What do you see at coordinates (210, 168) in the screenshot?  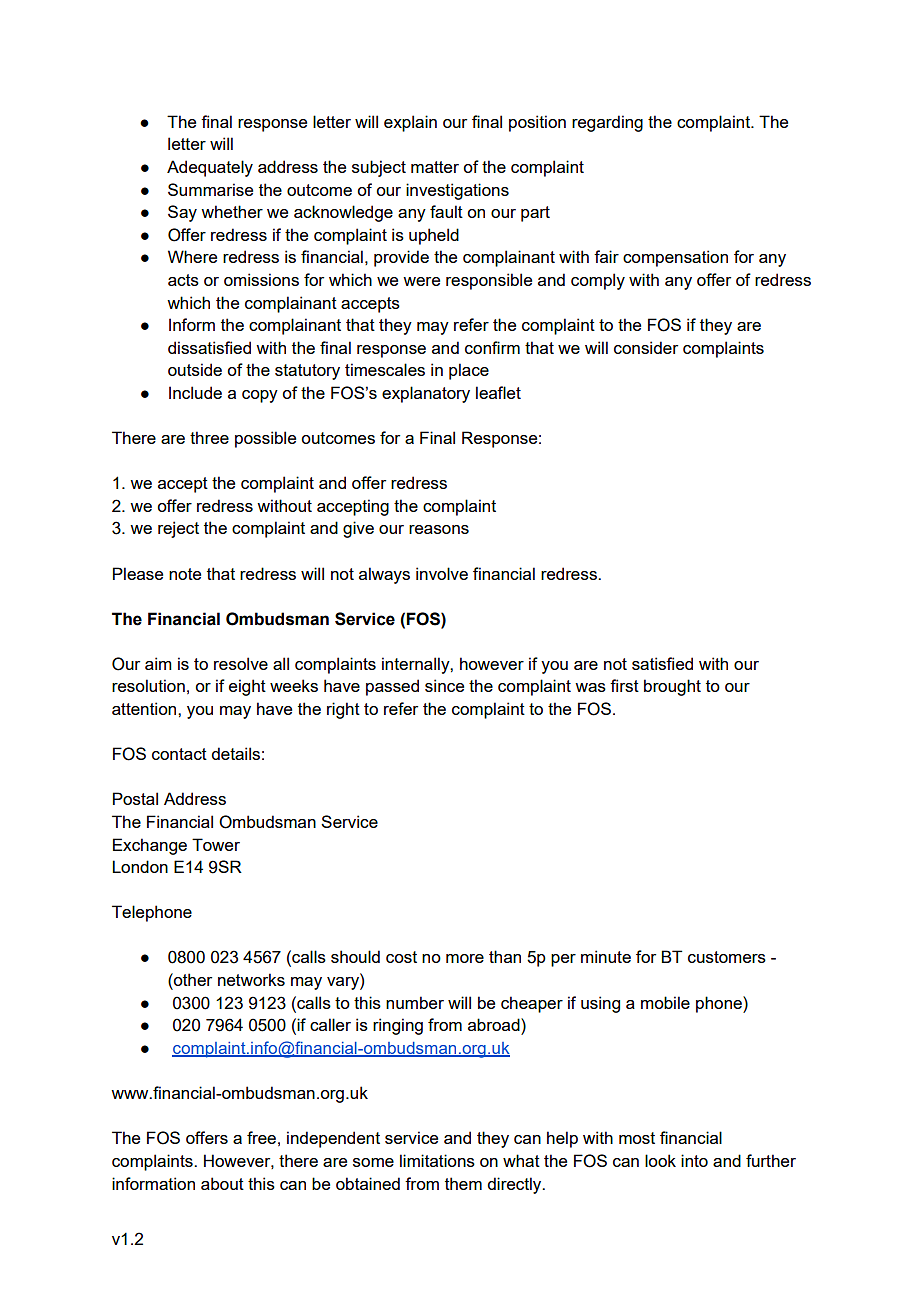 I see `Adequately` at bounding box center [210, 168].
